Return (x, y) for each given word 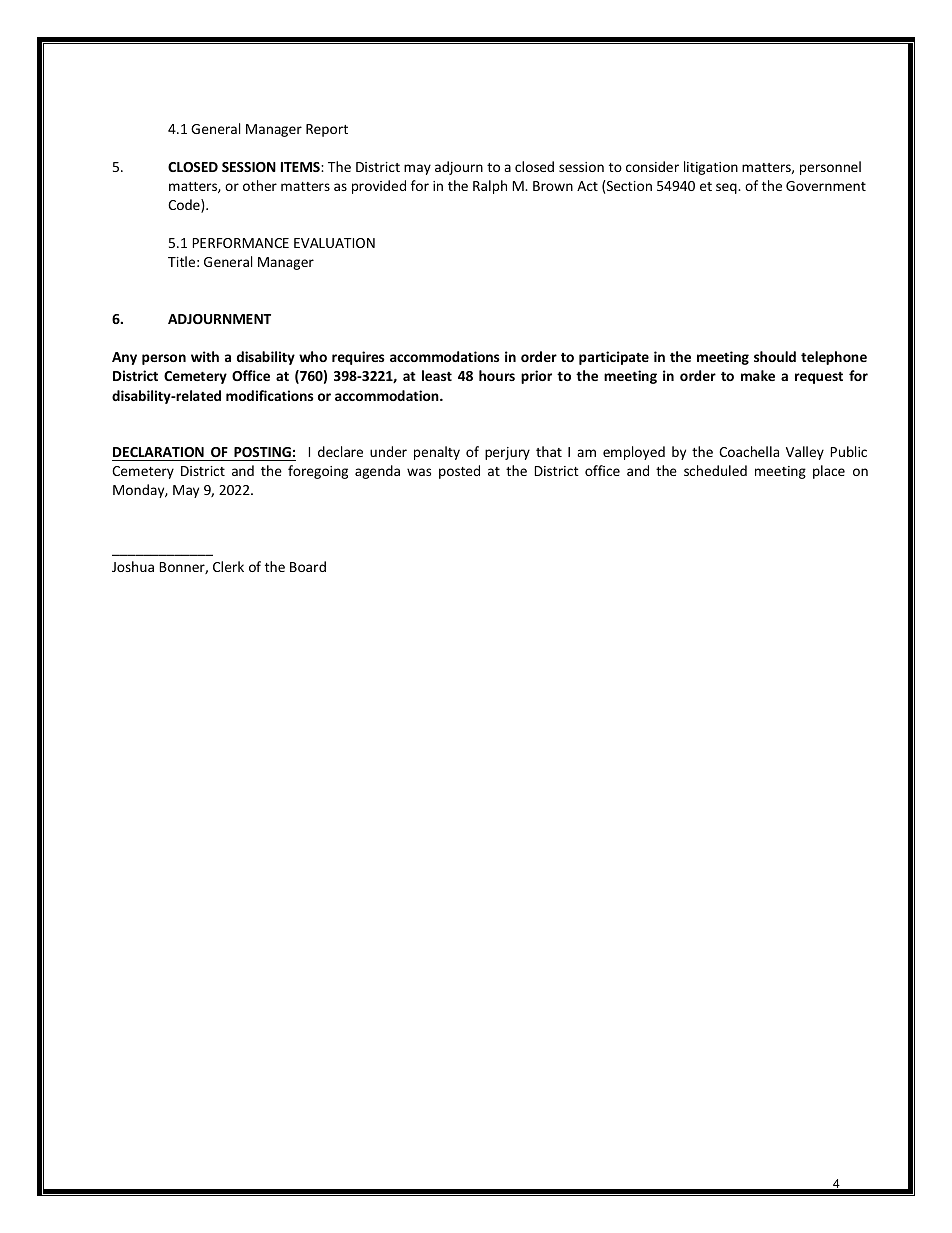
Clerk (228, 566)
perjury (507, 453)
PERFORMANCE (241, 243)
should (775, 356)
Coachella (749, 451)
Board (308, 566)
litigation (711, 168)
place (829, 472)
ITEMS (301, 167)
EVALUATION (334, 243)
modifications (270, 395)
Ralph (490, 187)
